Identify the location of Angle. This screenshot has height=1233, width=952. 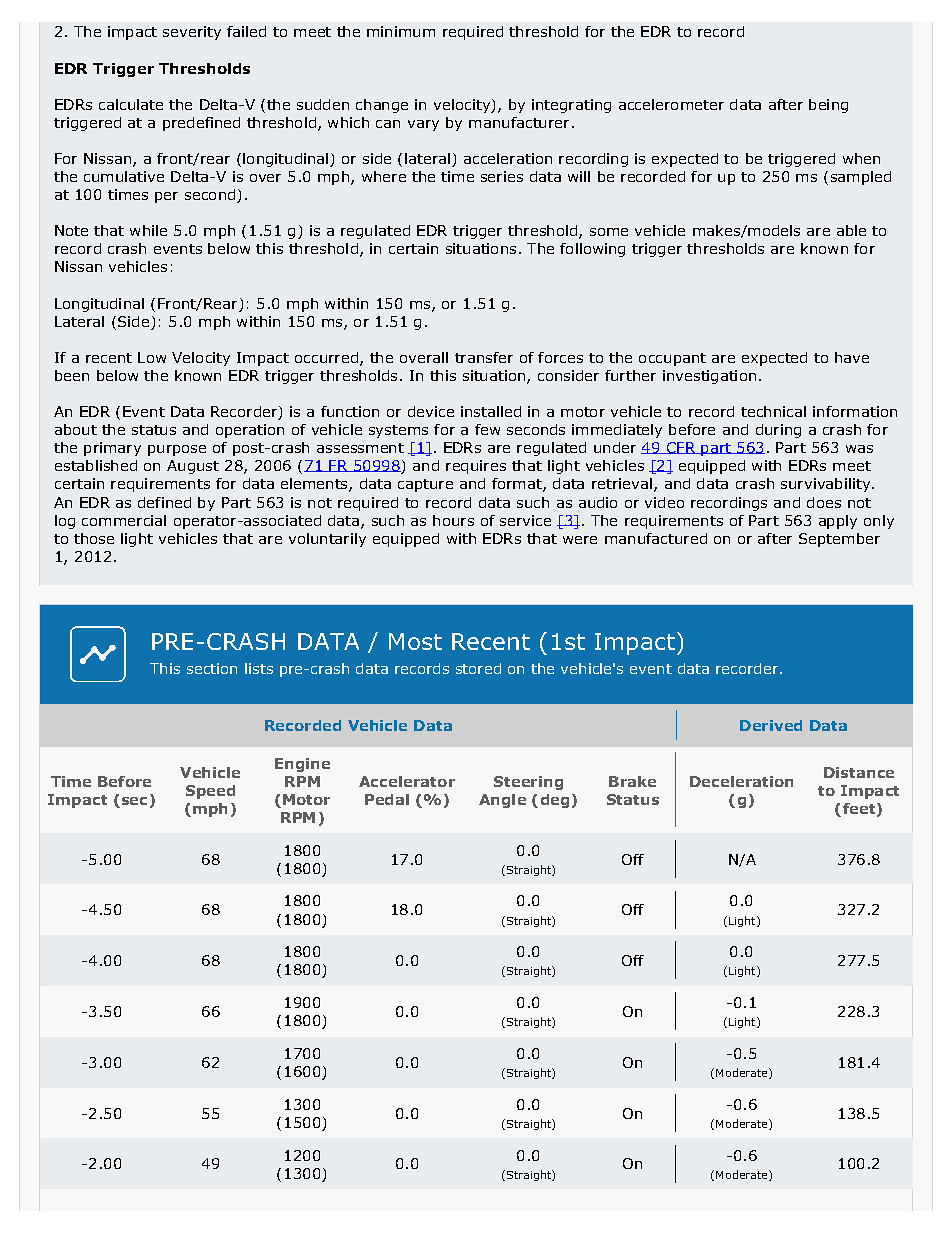
(502, 801).
